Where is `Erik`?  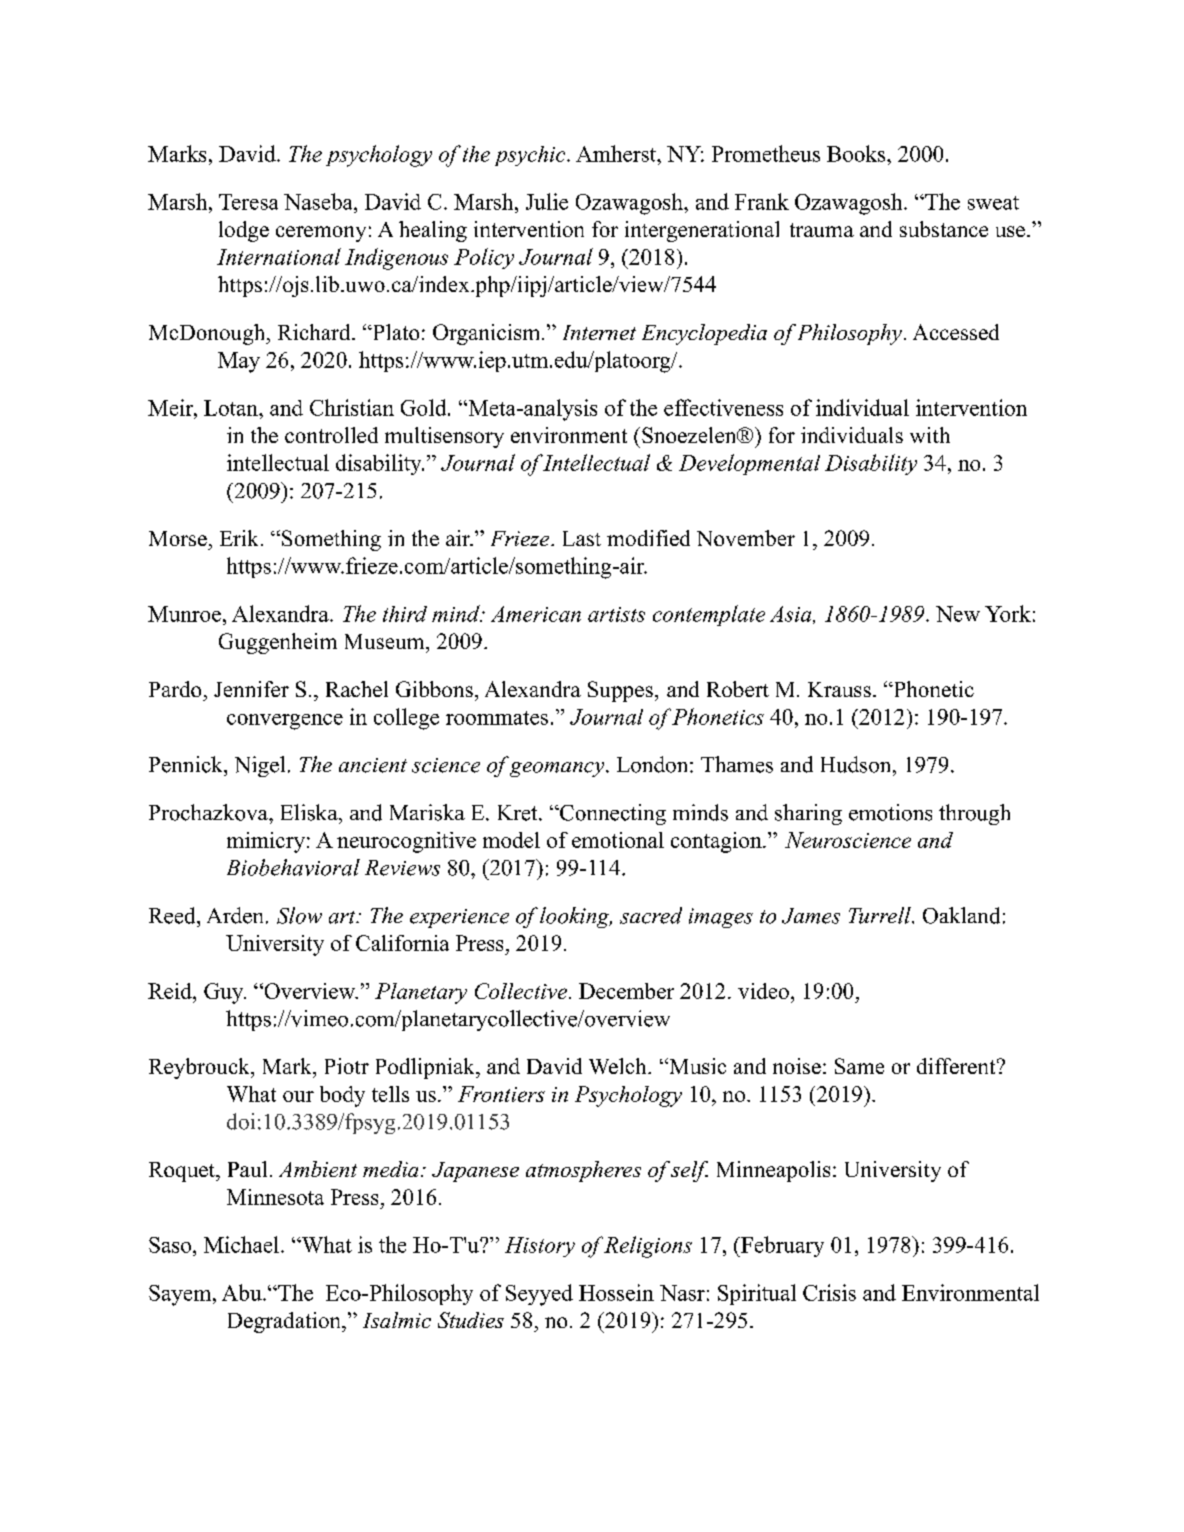 Erik is located at coordinates (239, 538).
